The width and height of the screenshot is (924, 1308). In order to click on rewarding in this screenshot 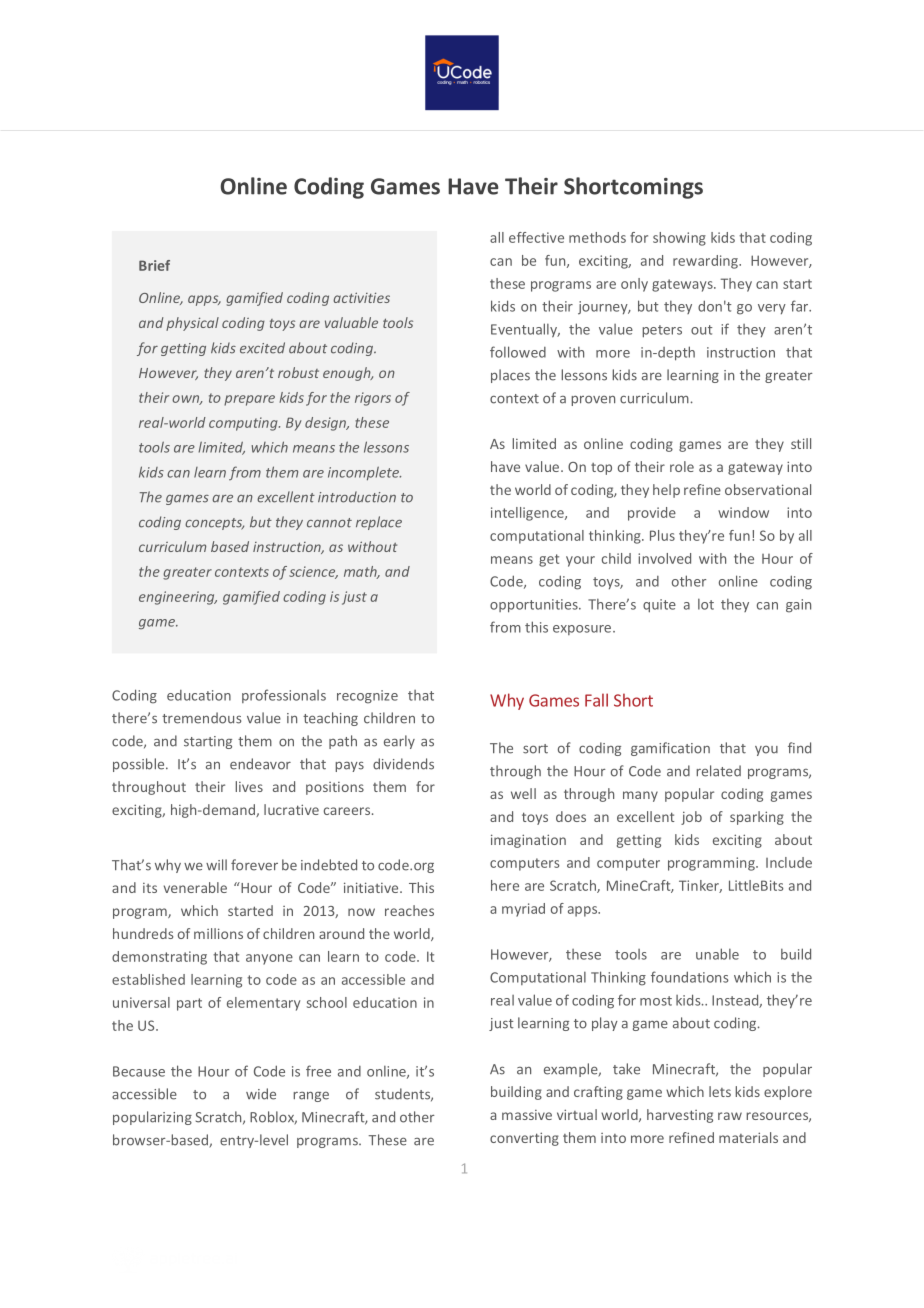, I will do `click(707, 262)`.
